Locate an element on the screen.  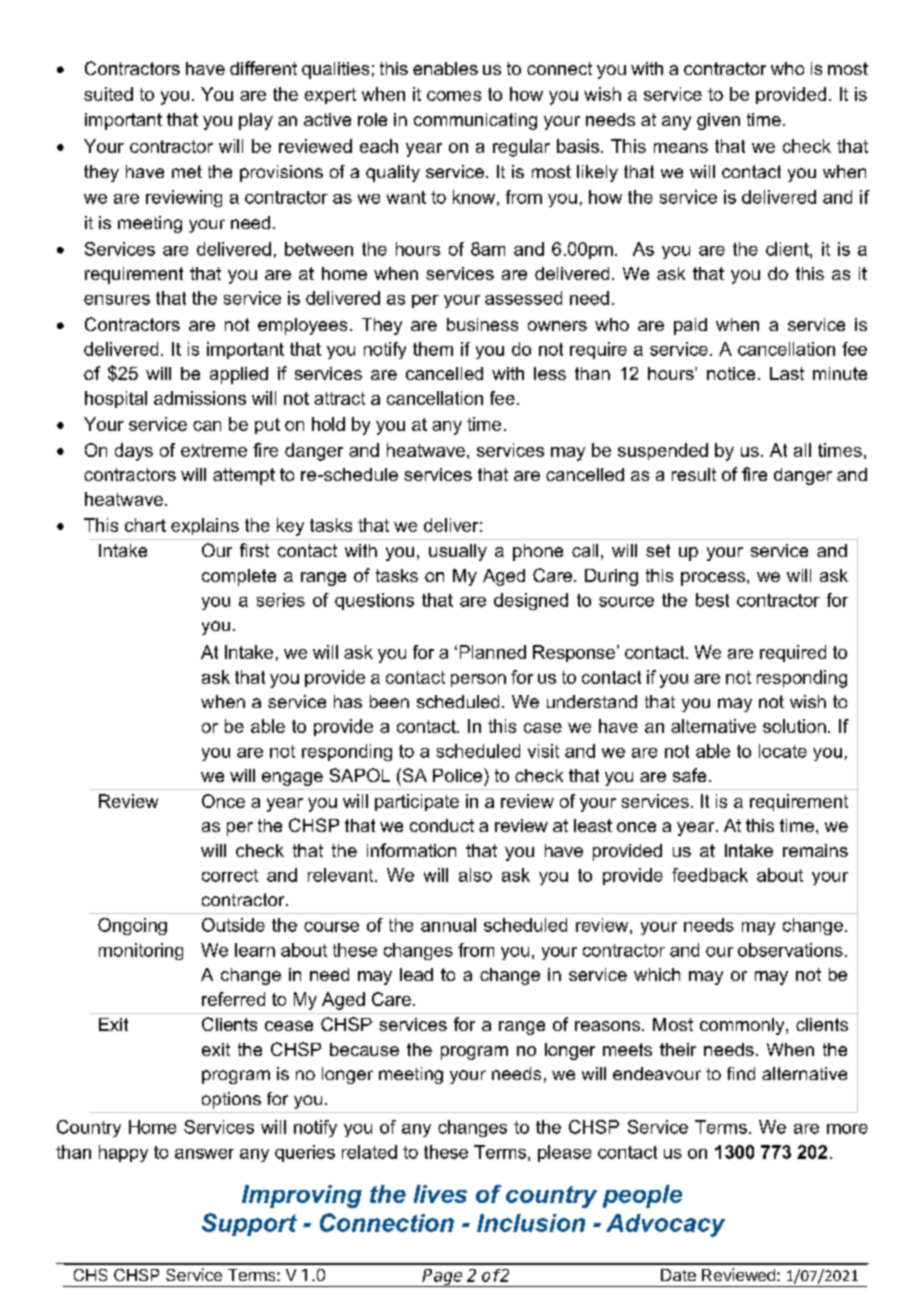
given is located at coordinates (718, 121).
